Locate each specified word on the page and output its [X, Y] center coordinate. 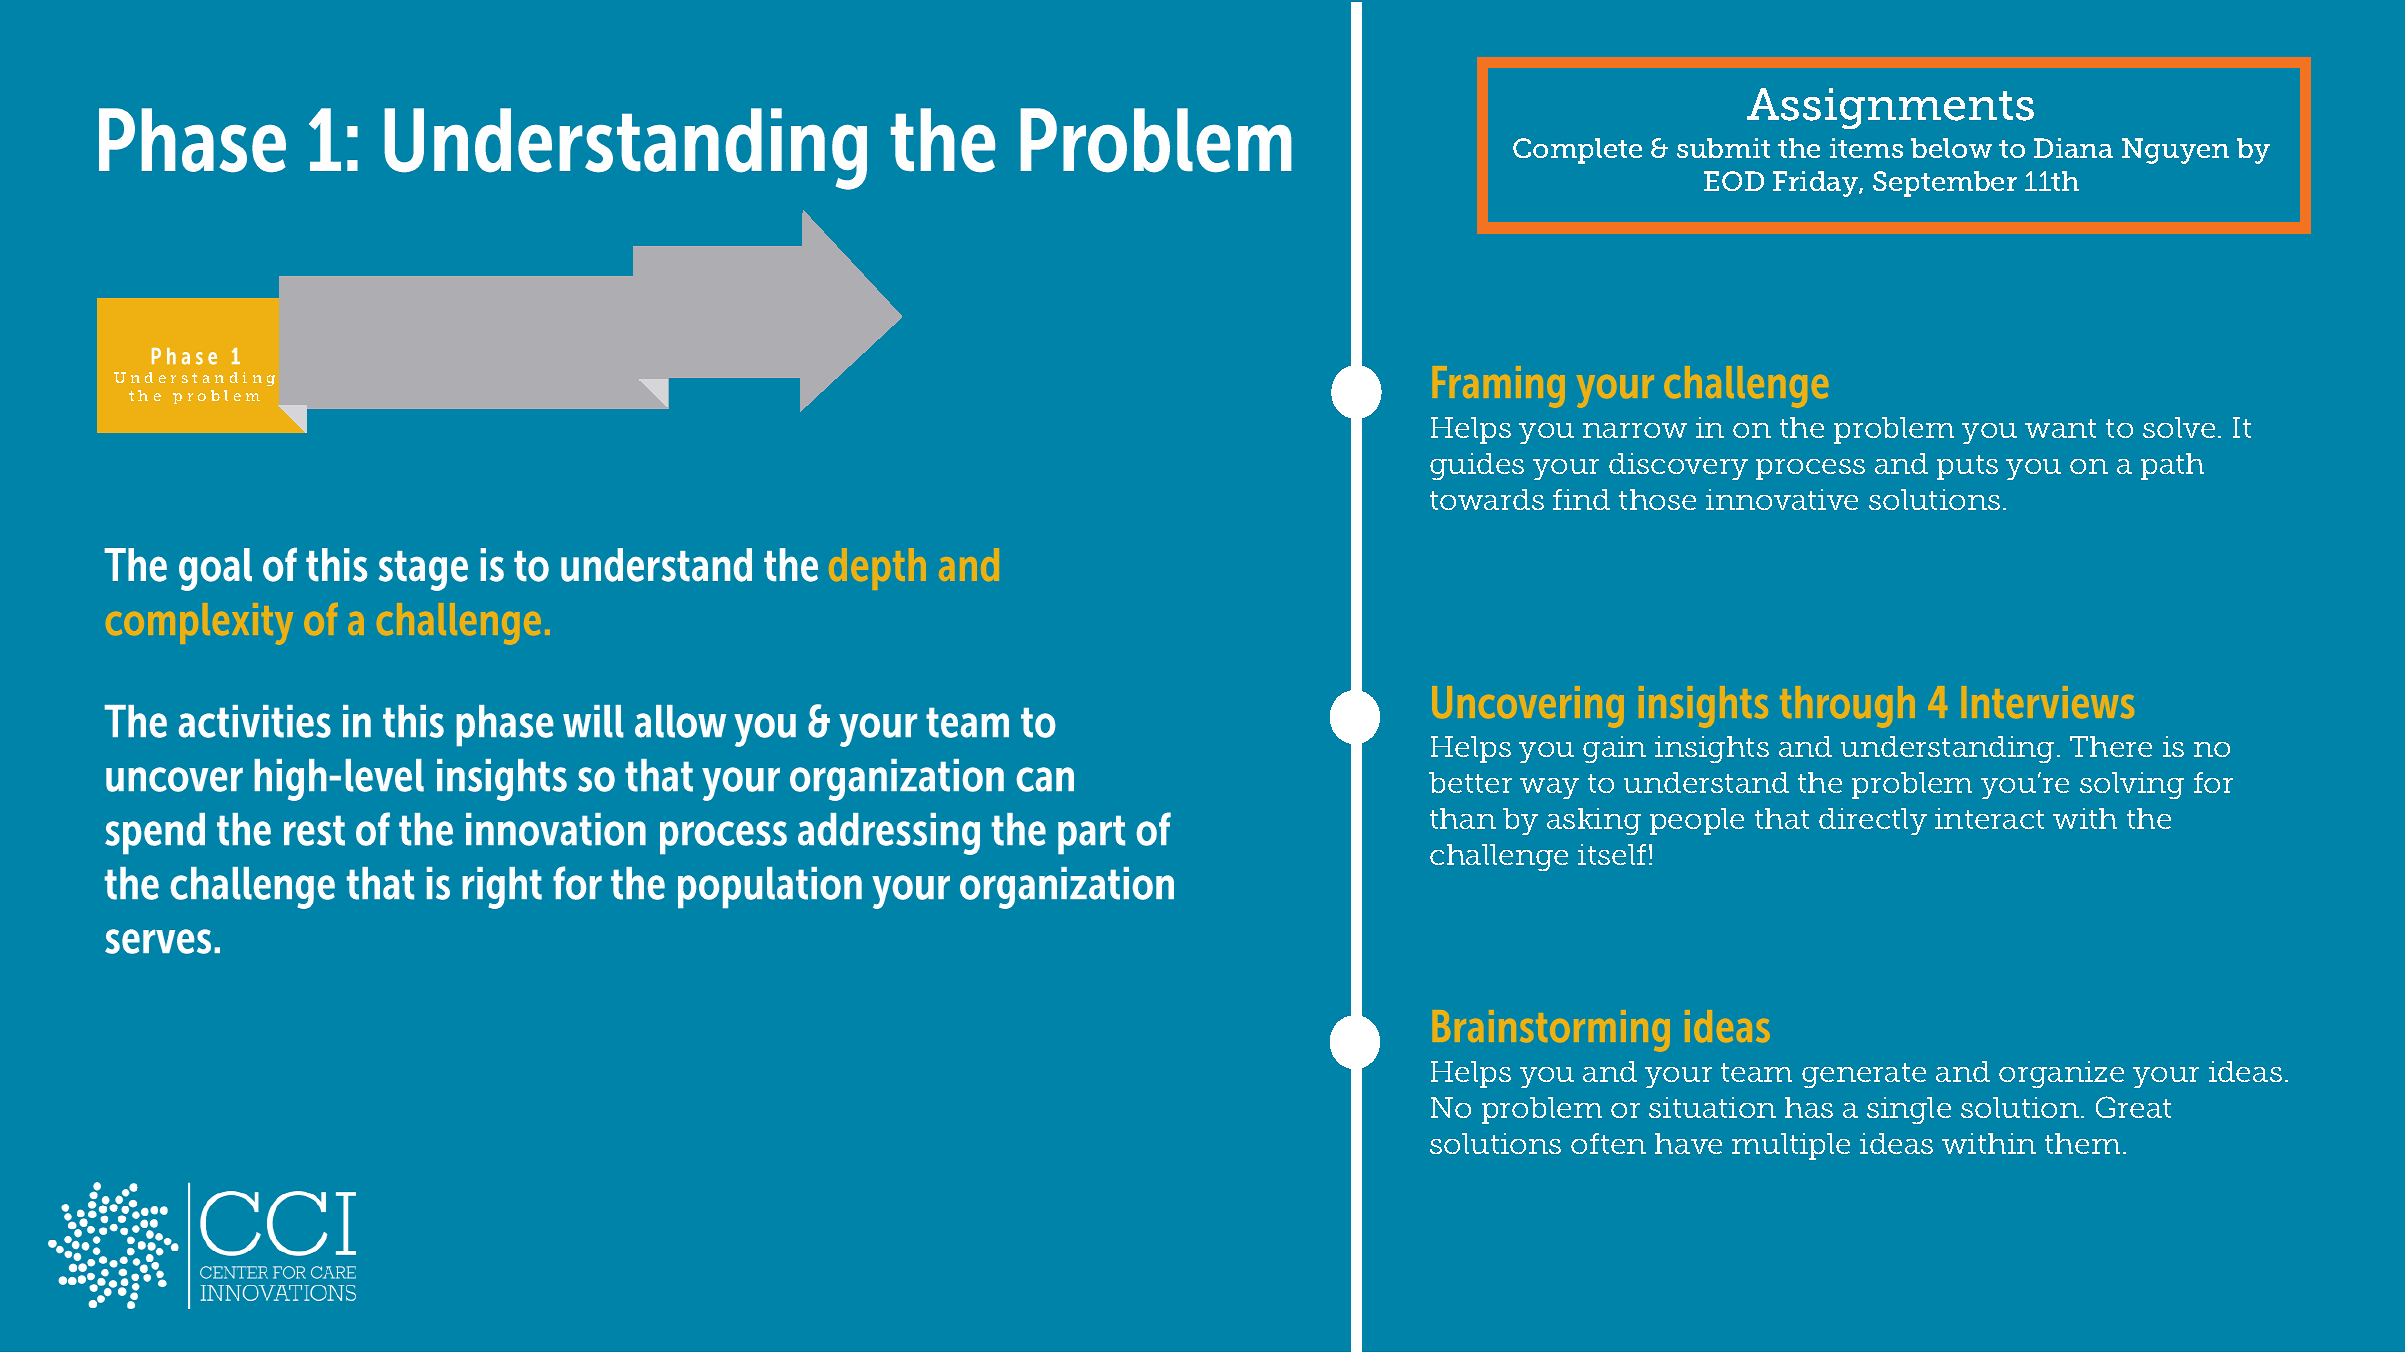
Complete [1577, 151]
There [2111, 746]
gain [1614, 749]
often [1608, 1143]
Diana [2073, 148]
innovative [1782, 499]
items [1866, 148]
